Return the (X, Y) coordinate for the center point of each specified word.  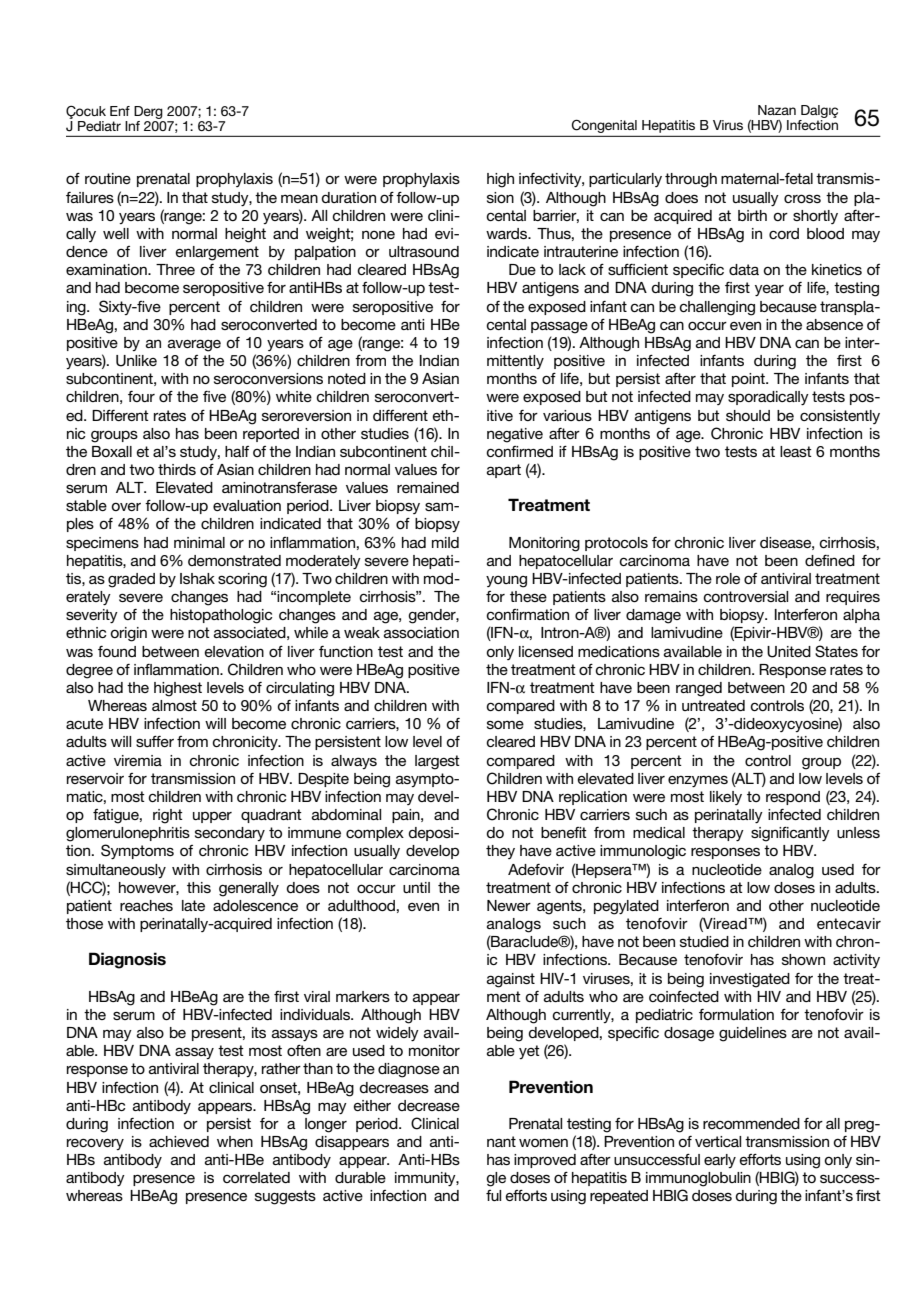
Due (522, 269)
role (728, 578)
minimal (199, 542)
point (749, 380)
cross (802, 198)
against (511, 980)
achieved (179, 1141)
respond (793, 798)
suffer (155, 741)
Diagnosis (127, 960)
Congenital (604, 126)
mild (445, 542)
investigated (750, 980)
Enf (120, 111)
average (194, 345)
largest (437, 762)
